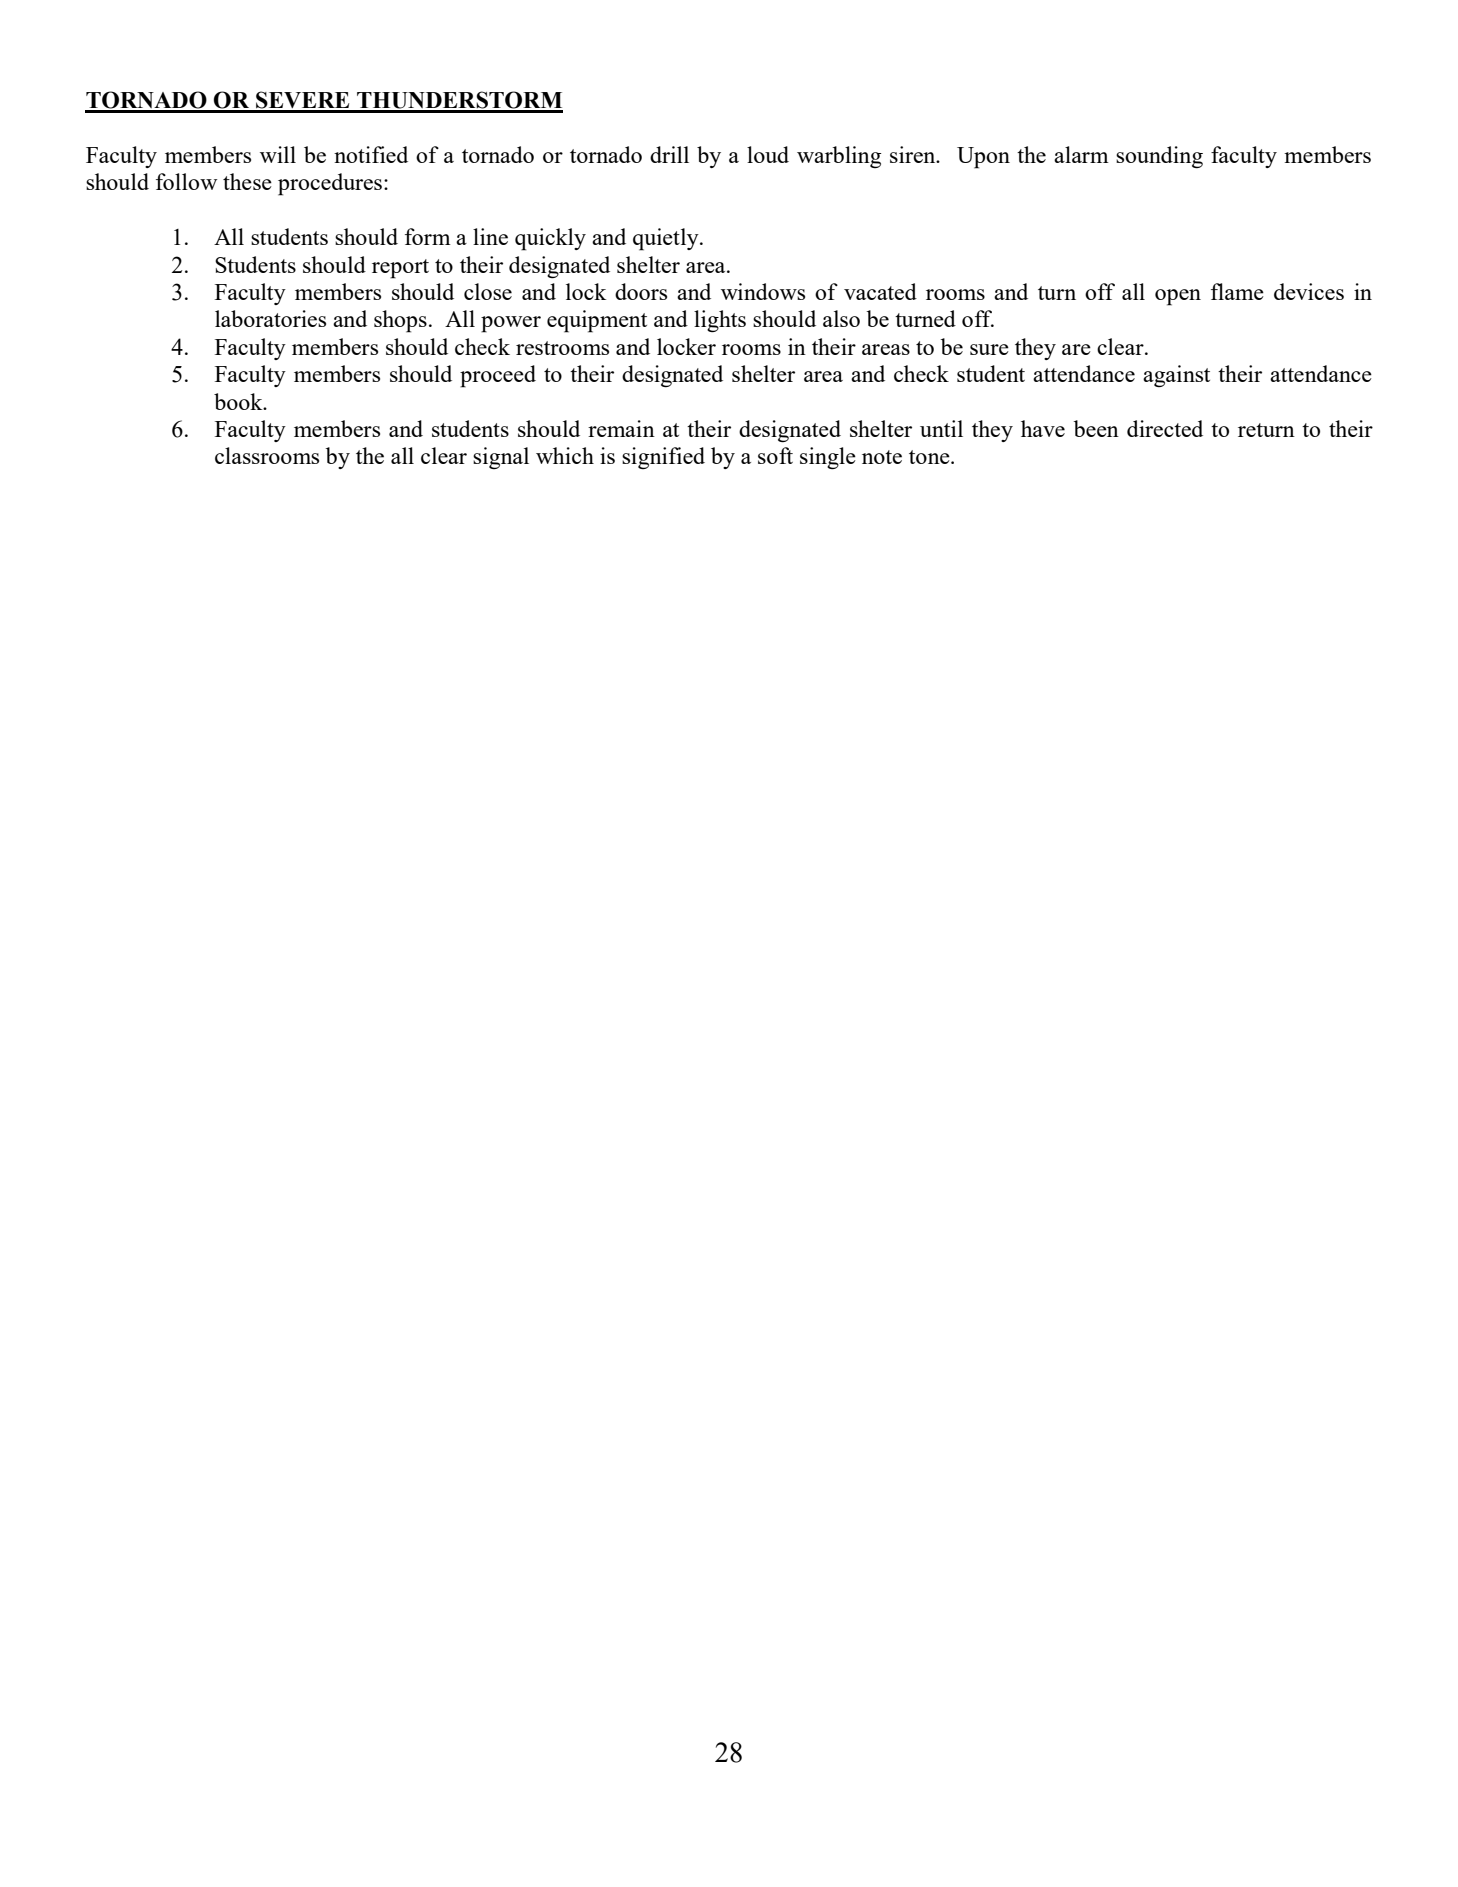  Describe the element at coordinates (1159, 157) in the document. I see `sounding` at that location.
